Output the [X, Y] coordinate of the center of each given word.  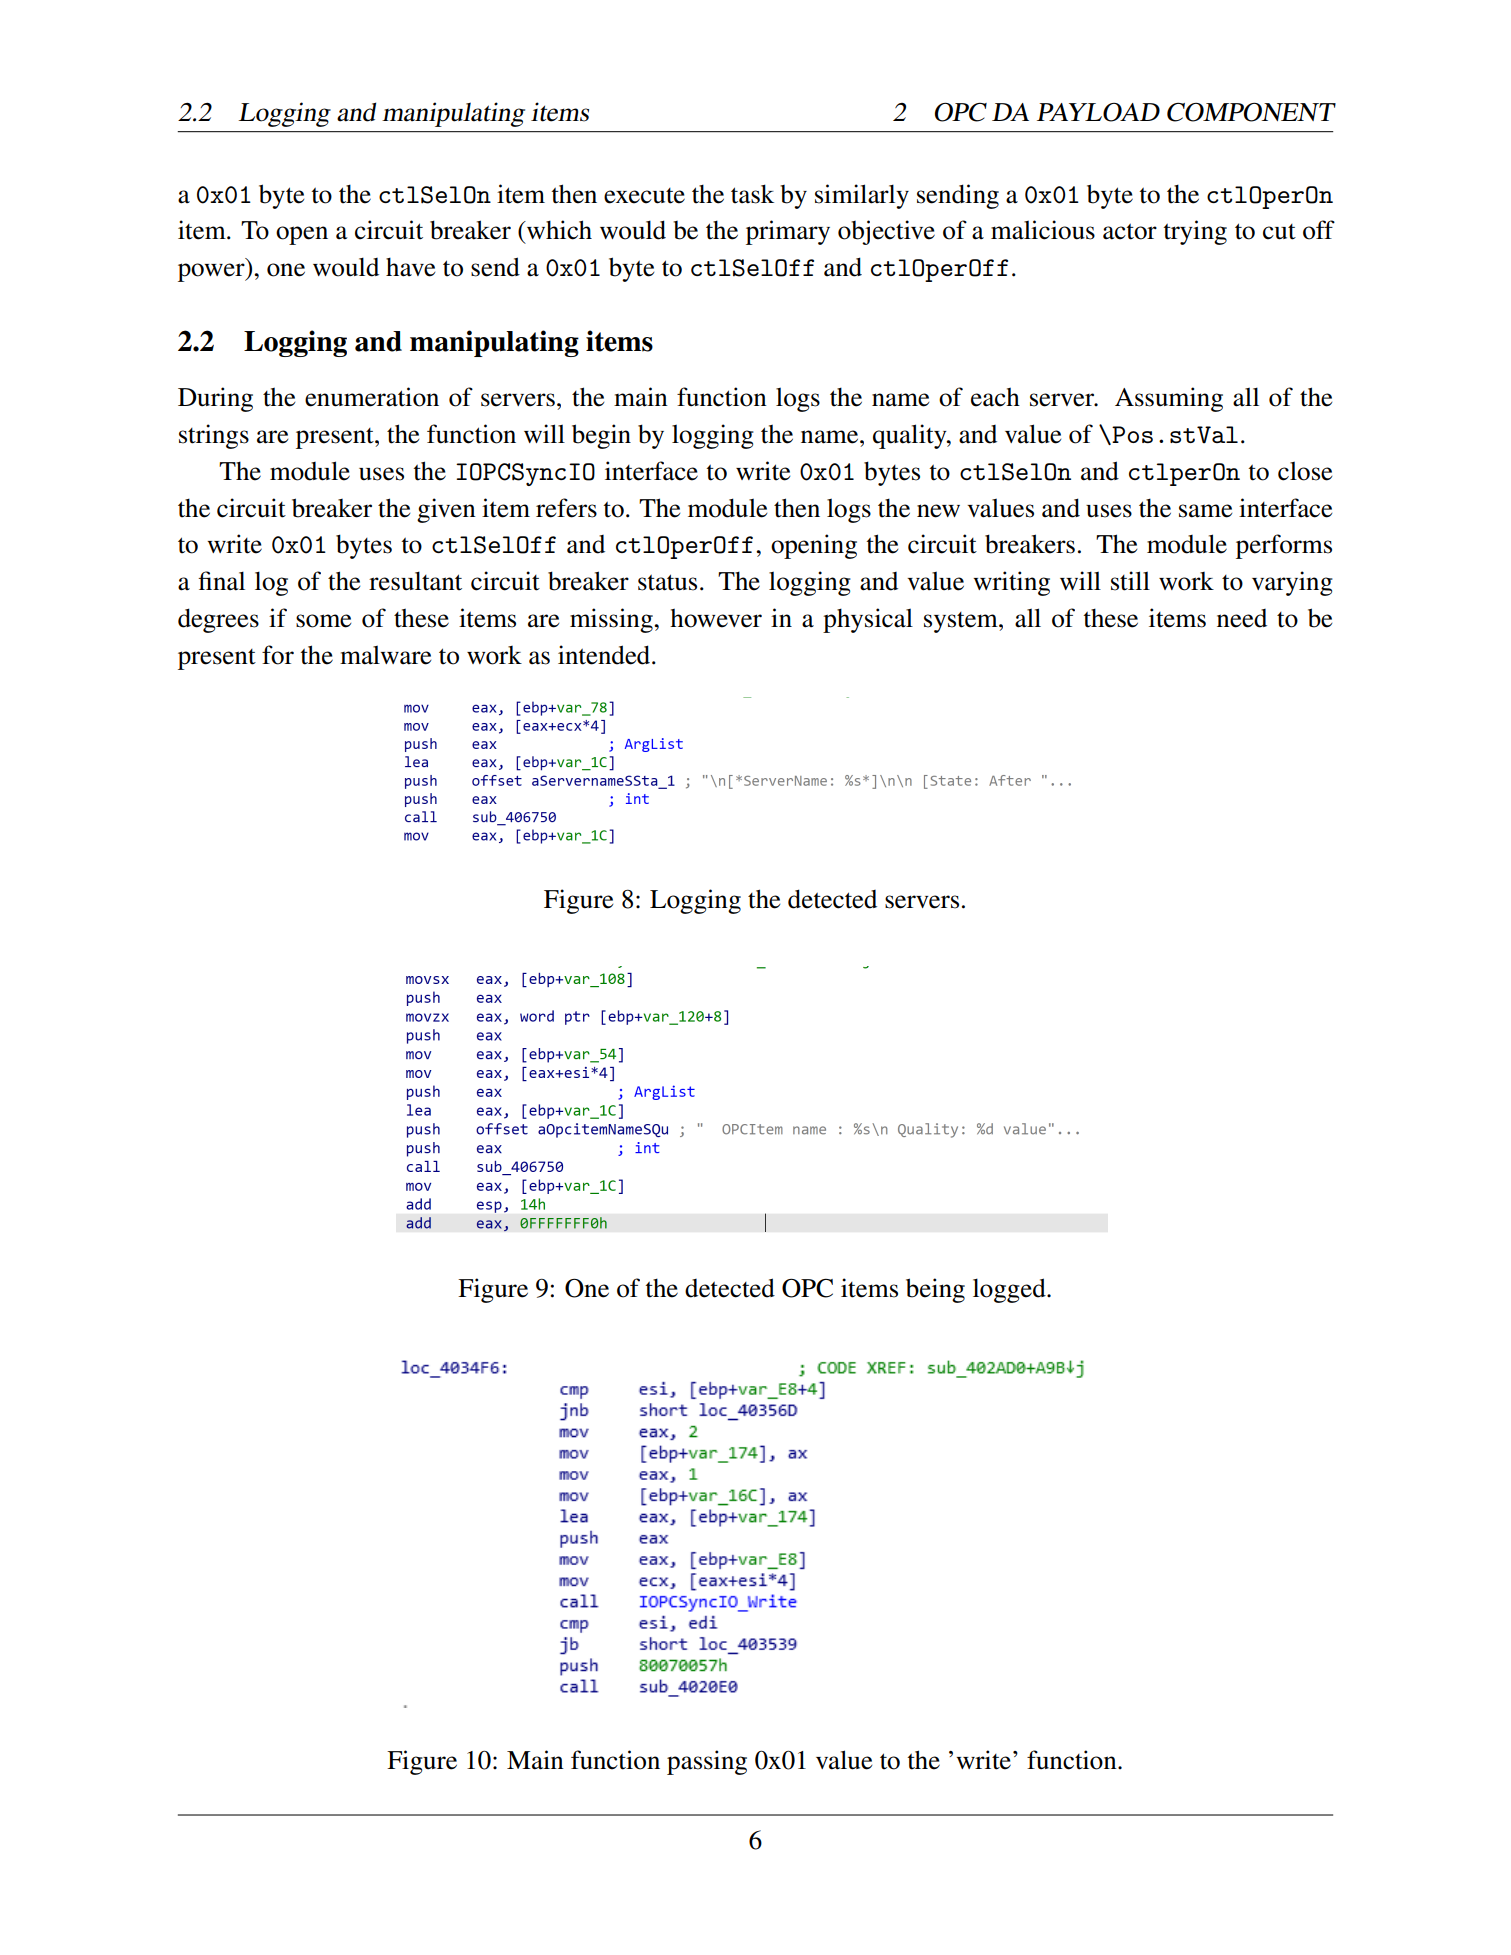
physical [868, 620]
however [716, 618]
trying [1195, 232]
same [1205, 511]
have [410, 267]
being [935, 1290]
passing [707, 1762]
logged [1010, 1290]
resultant [415, 581]
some [323, 621]
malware [385, 655]
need [1242, 618]
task [752, 194]
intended [605, 655]
